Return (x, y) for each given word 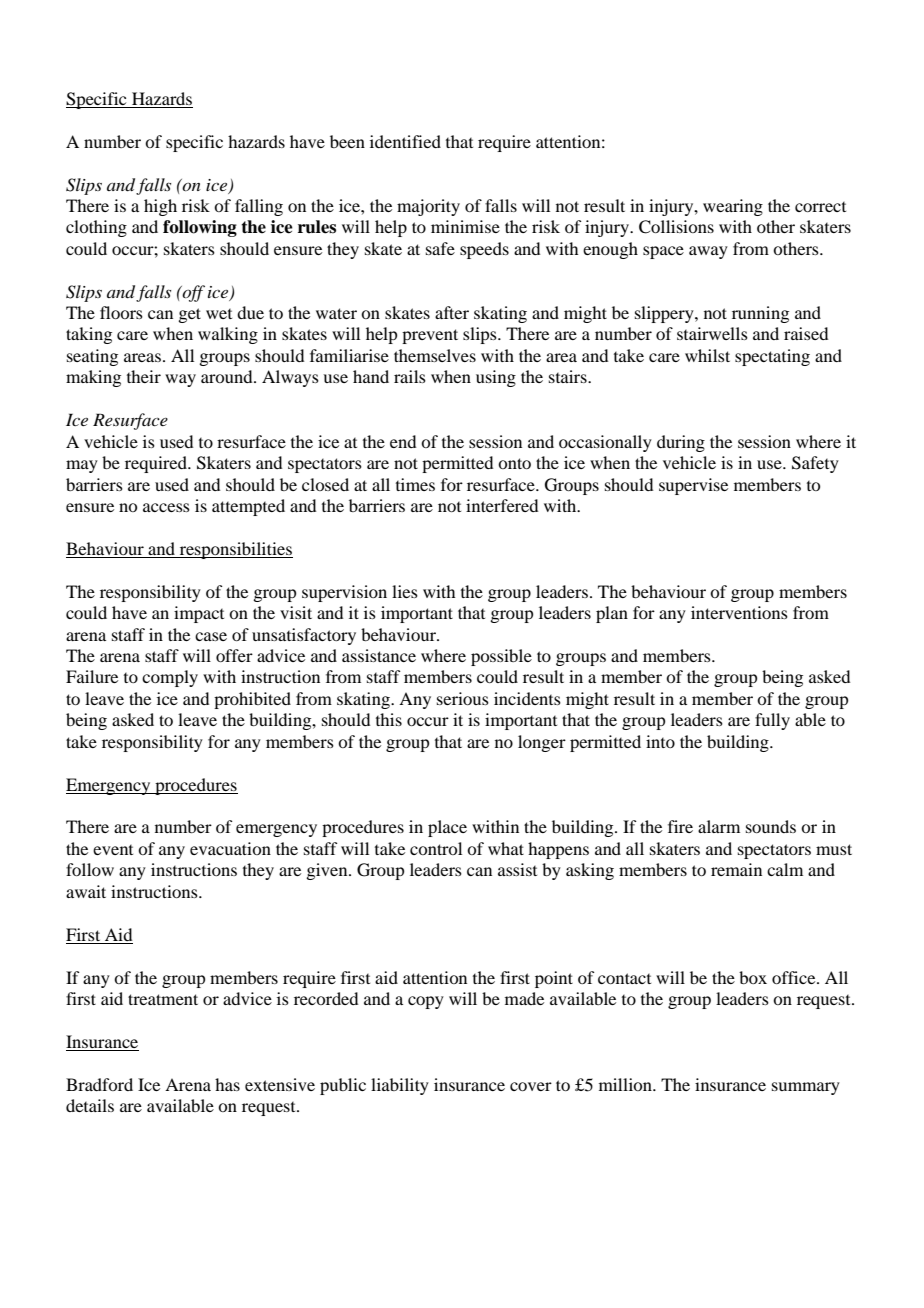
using (496, 378)
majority (428, 207)
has (227, 1084)
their (144, 376)
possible (501, 657)
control (436, 848)
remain (736, 869)
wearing (733, 207)
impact (199, 614)
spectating (772, 357)
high (160, 207)
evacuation (230, 848)
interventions (739, 612)
